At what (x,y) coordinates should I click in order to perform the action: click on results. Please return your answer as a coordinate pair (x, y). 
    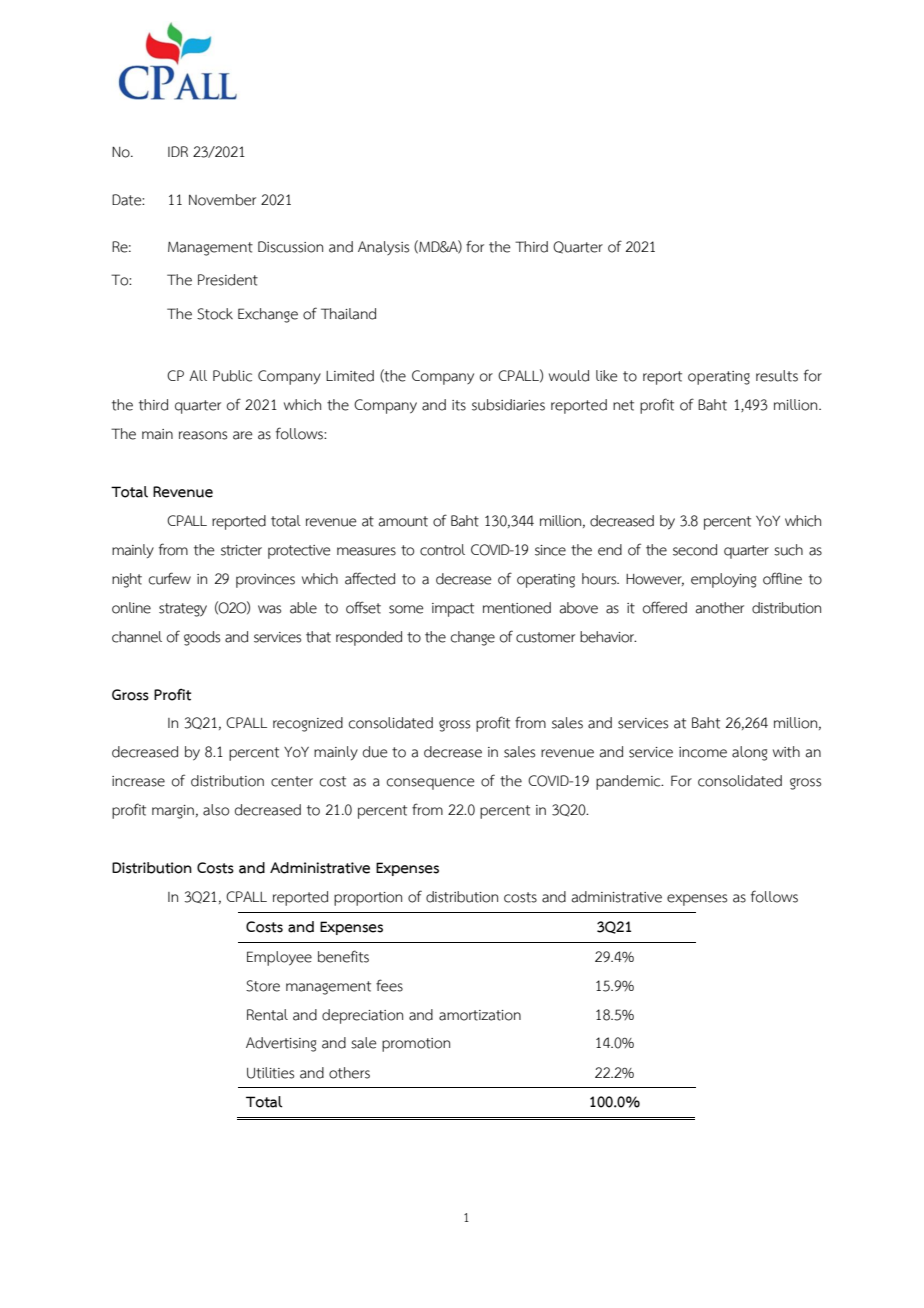
    Looking at the image, I should click on (777, 376).
